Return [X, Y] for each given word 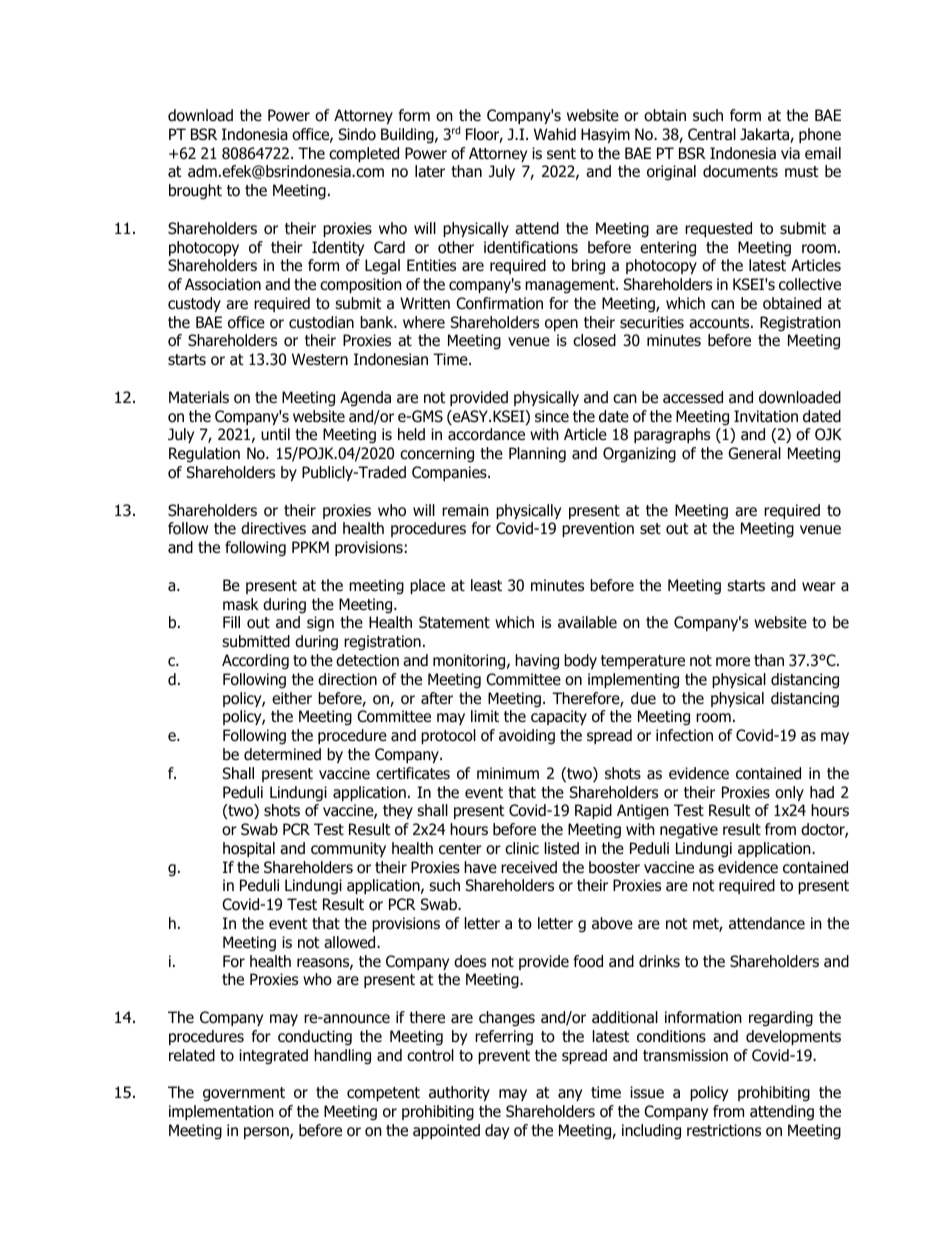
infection [684, 735]
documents [740, 171]
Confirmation [499, 303]
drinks [659, 961]
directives [273, 528]
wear [819, 587]
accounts [720, 323]
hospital [249, 849]
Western [320, 359]
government [244, 1094]
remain [465, 510]
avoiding [527, 737]
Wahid [555, 134]
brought [195, 192]
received [529, 867]
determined [282, 754]
